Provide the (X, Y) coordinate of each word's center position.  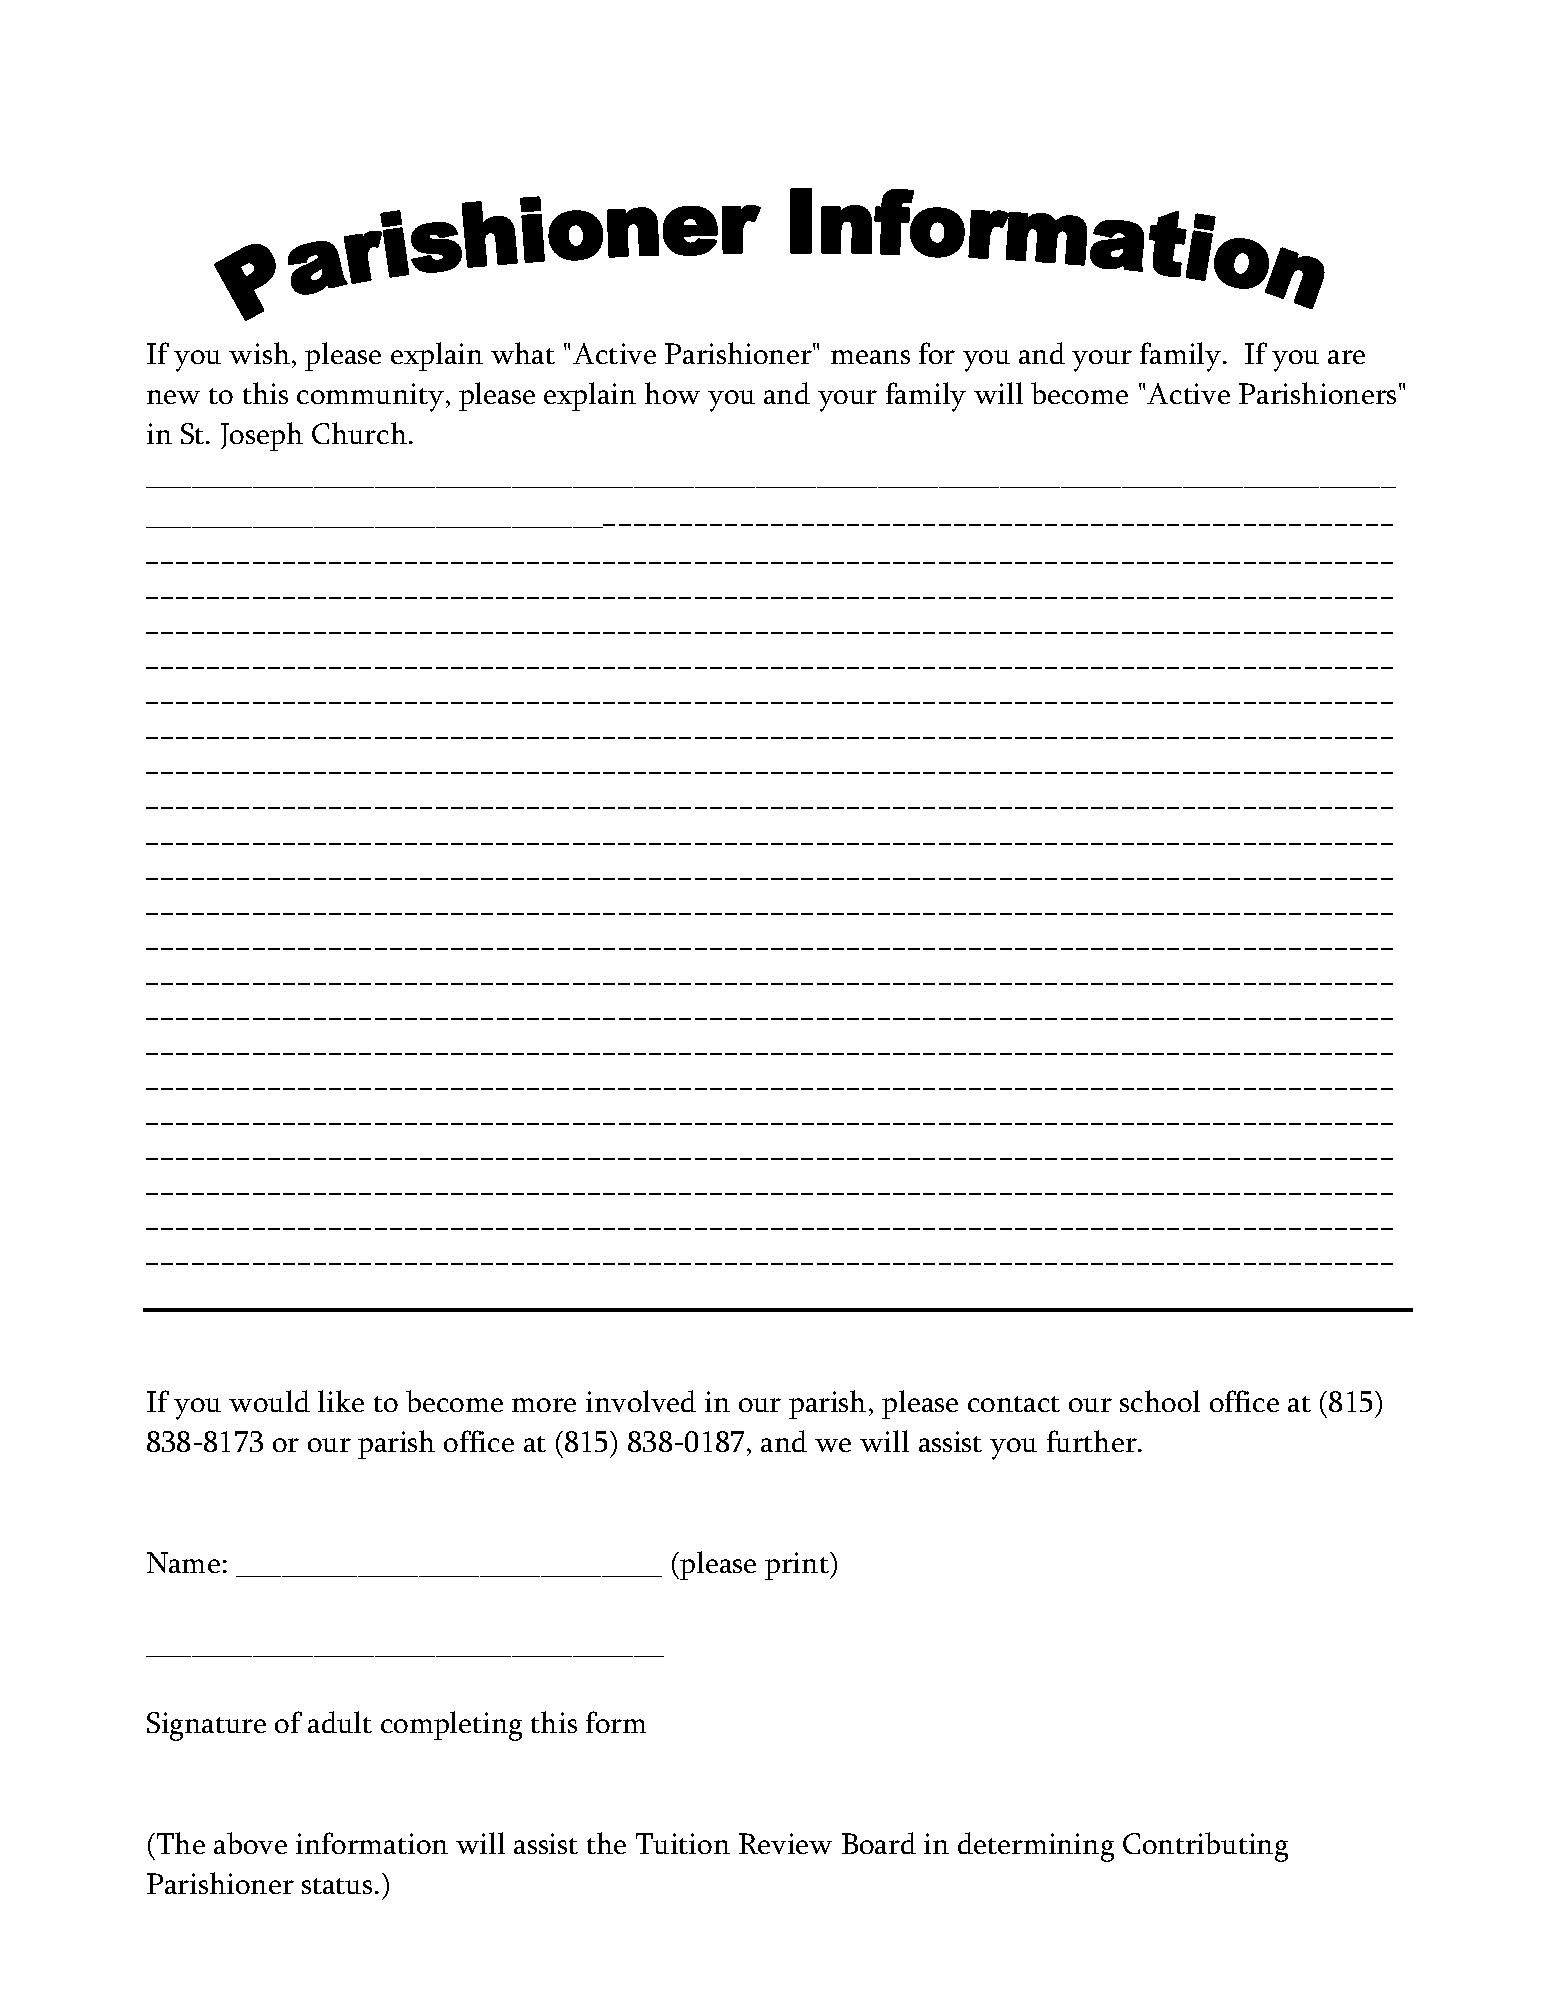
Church (359, 433)
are (1346, 357)
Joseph (262, 436)
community (370, 397)
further (1093, 1441)
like (341, 1401)
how (672, 393)
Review (785, 1843)
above (250, 1843)
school (1160, 1401)
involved (641, 1401)
